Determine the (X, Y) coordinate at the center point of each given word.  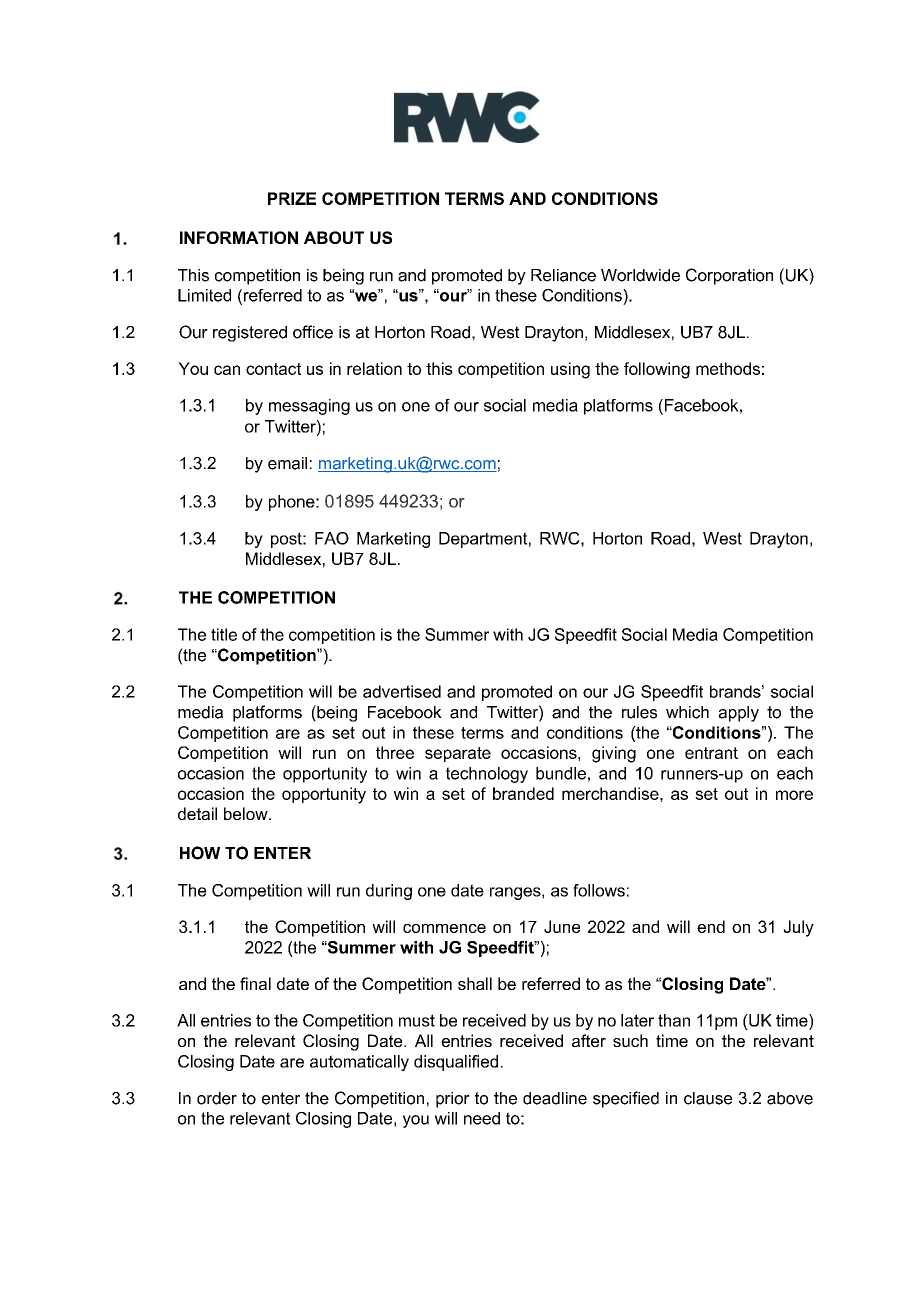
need (482, 1118)
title (224, 634)
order (217, 1098)
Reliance (563, 275)
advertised (402, 691)
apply (738, 714)
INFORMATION (239, 237)
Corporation (729, 276)
